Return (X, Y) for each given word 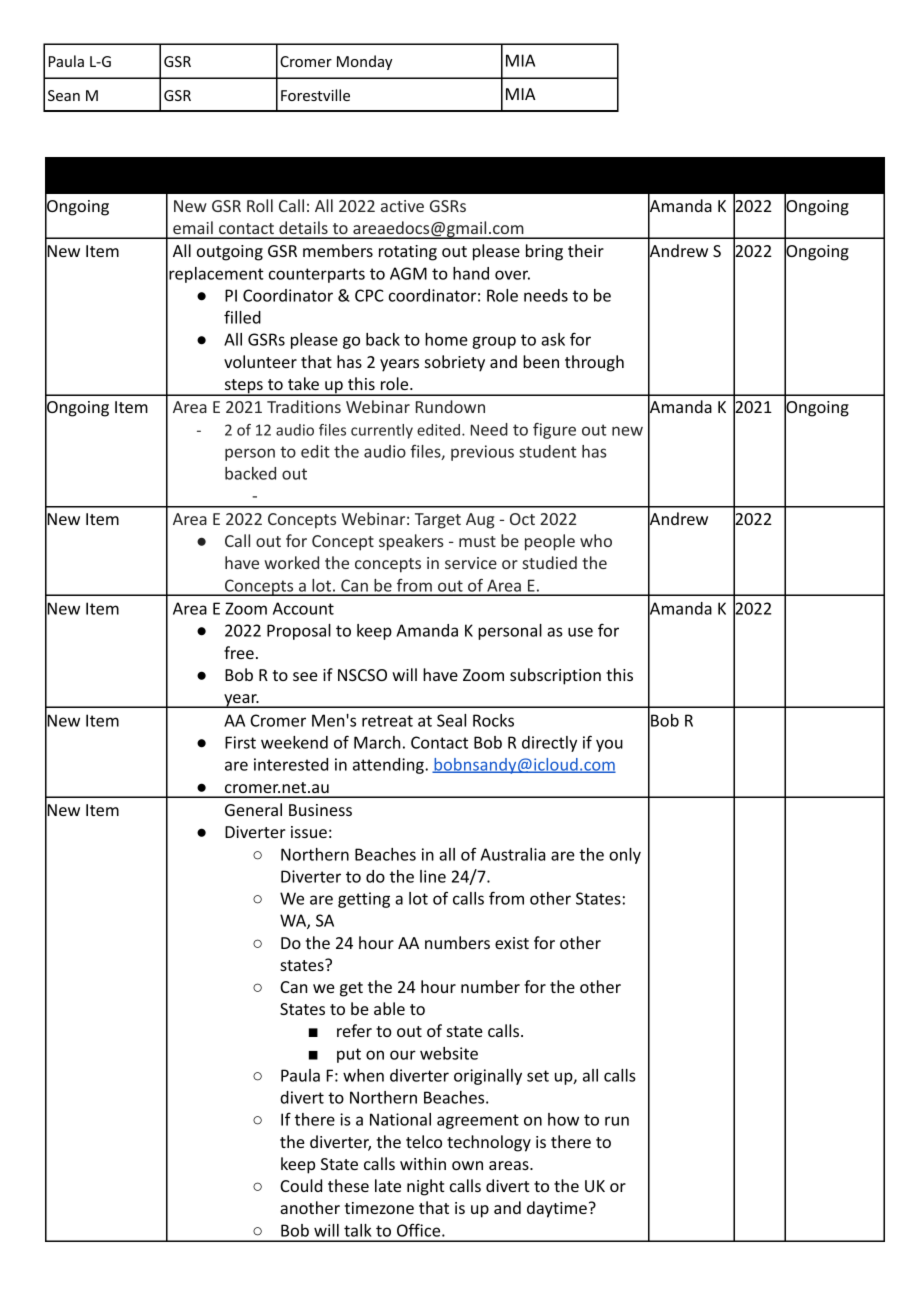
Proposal (299, 632)
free (239, 652)
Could (301, 1185)
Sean (64, 95)
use (580, 632)
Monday (365, 62)
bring (544, 252)
